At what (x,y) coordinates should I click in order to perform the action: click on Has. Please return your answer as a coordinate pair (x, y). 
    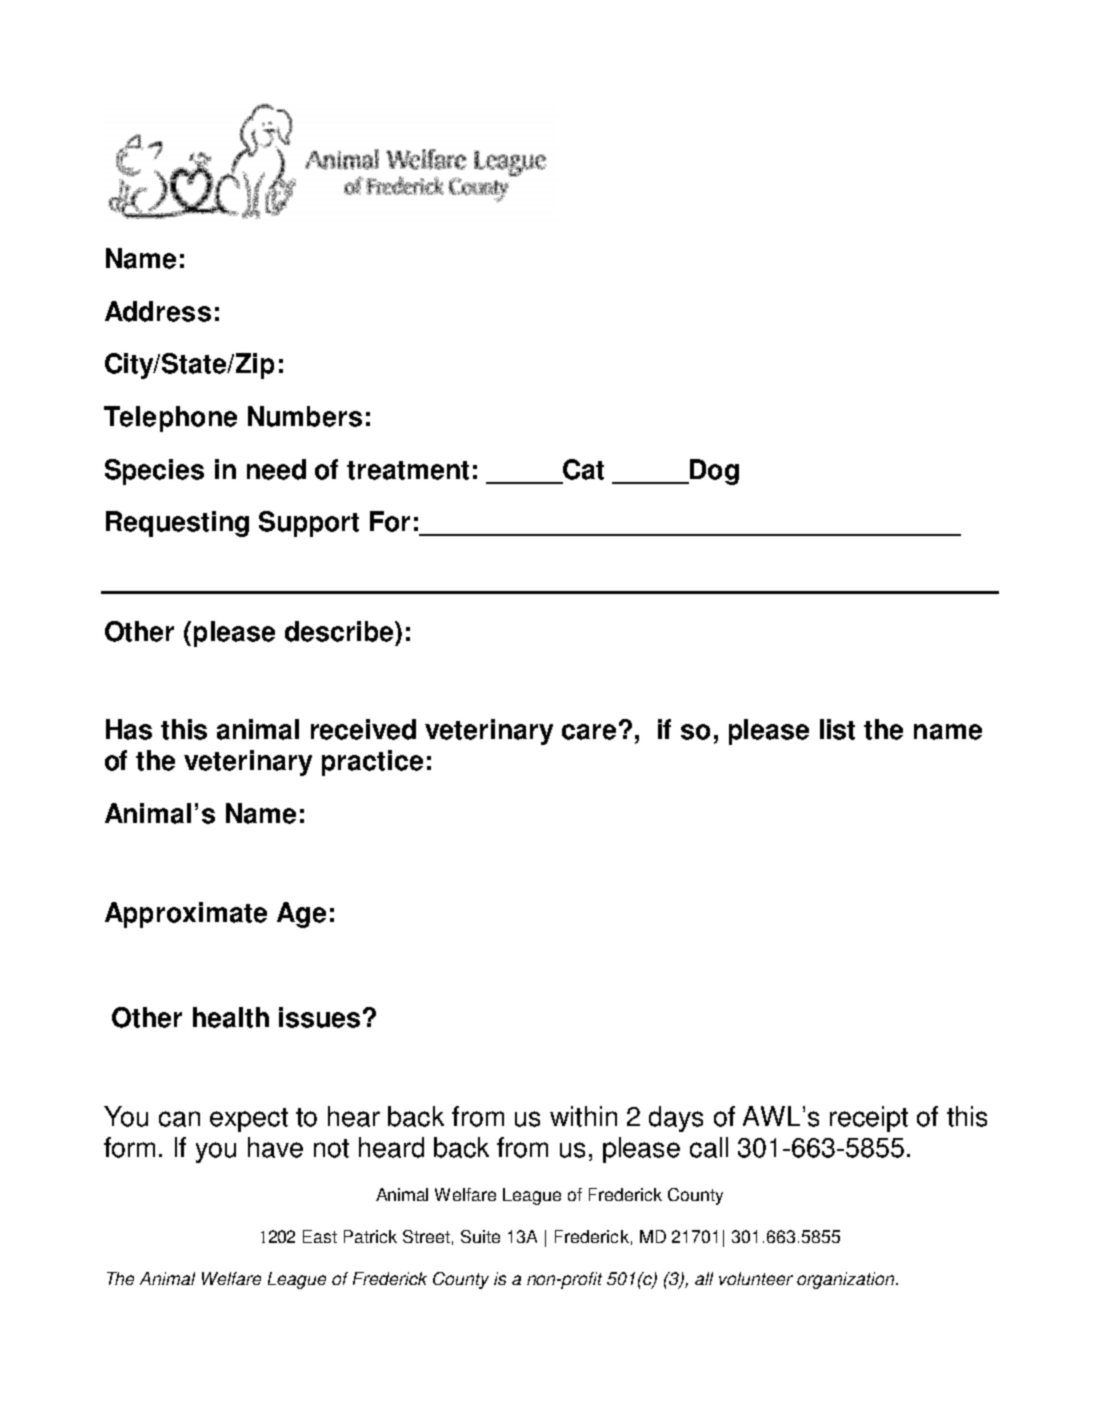
    Looking at the image, I should click on (129, 729).
